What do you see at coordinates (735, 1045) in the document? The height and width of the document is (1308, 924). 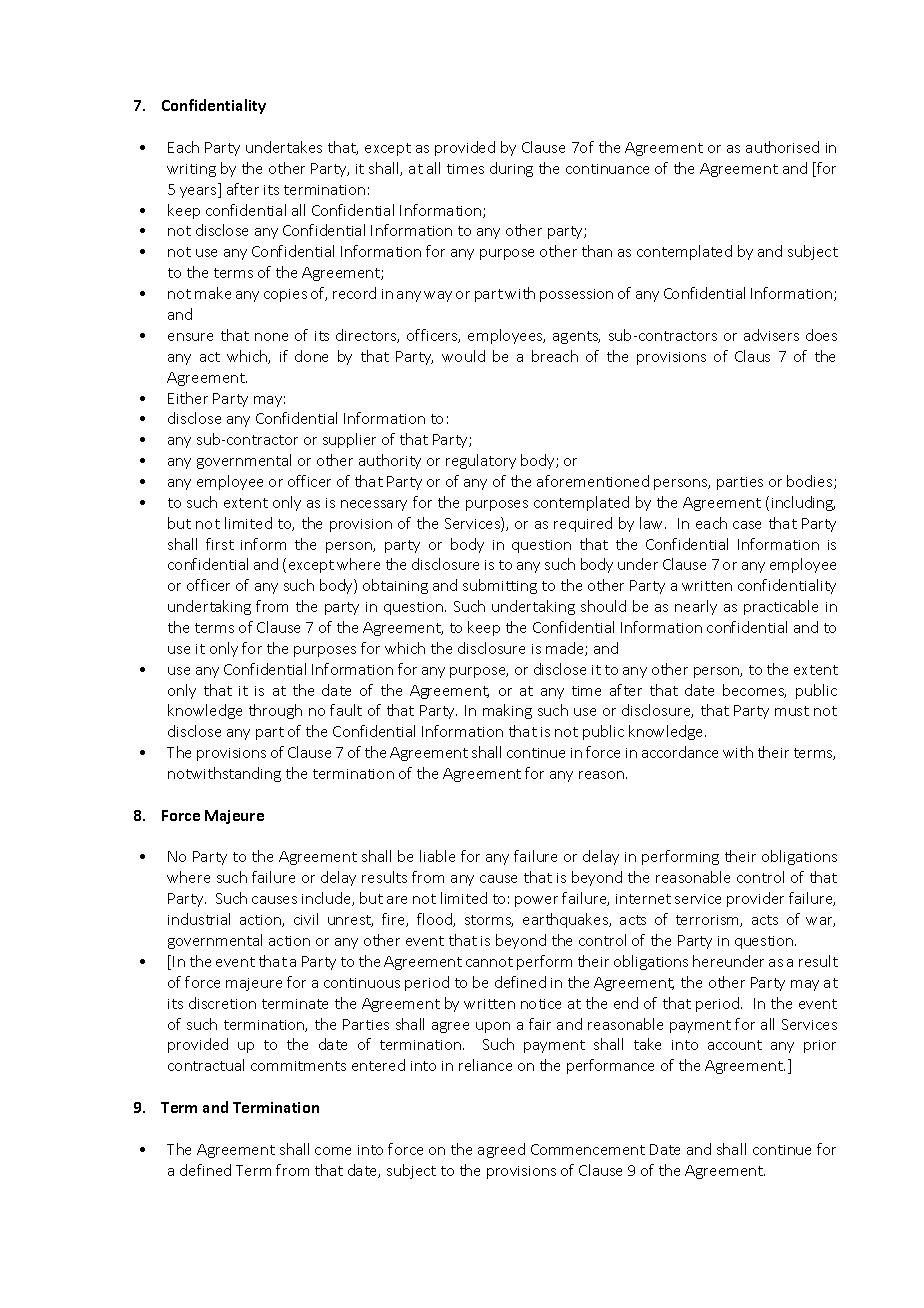 I see `account` at bounding box center [735, 1045].
